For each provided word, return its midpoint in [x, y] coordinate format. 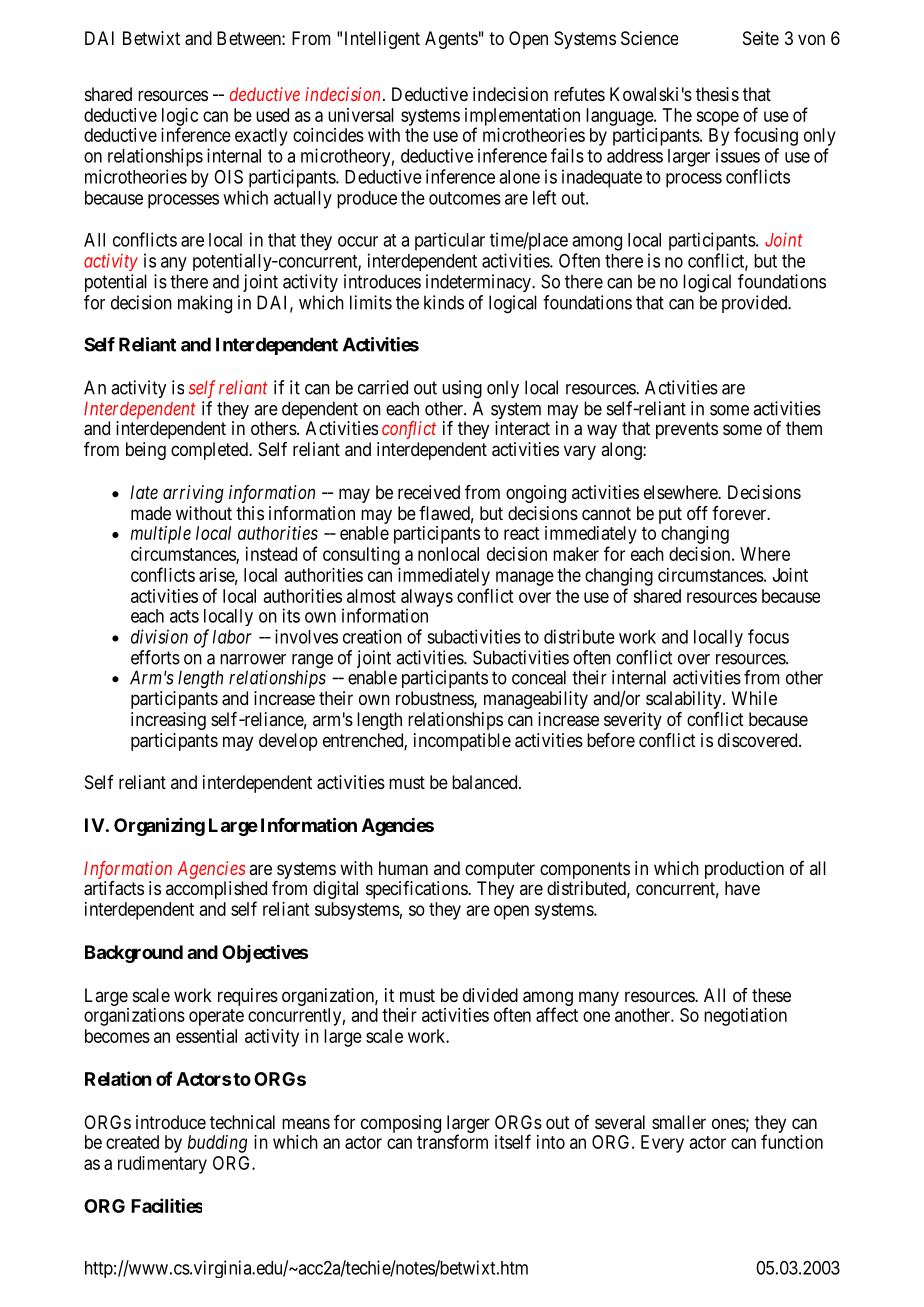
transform [452, 1141]
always [427, 599]
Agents [451, 40]
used [272, 115]
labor [232, 637]
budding [217, 1144]
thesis [717, 94]
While [754, 698]
